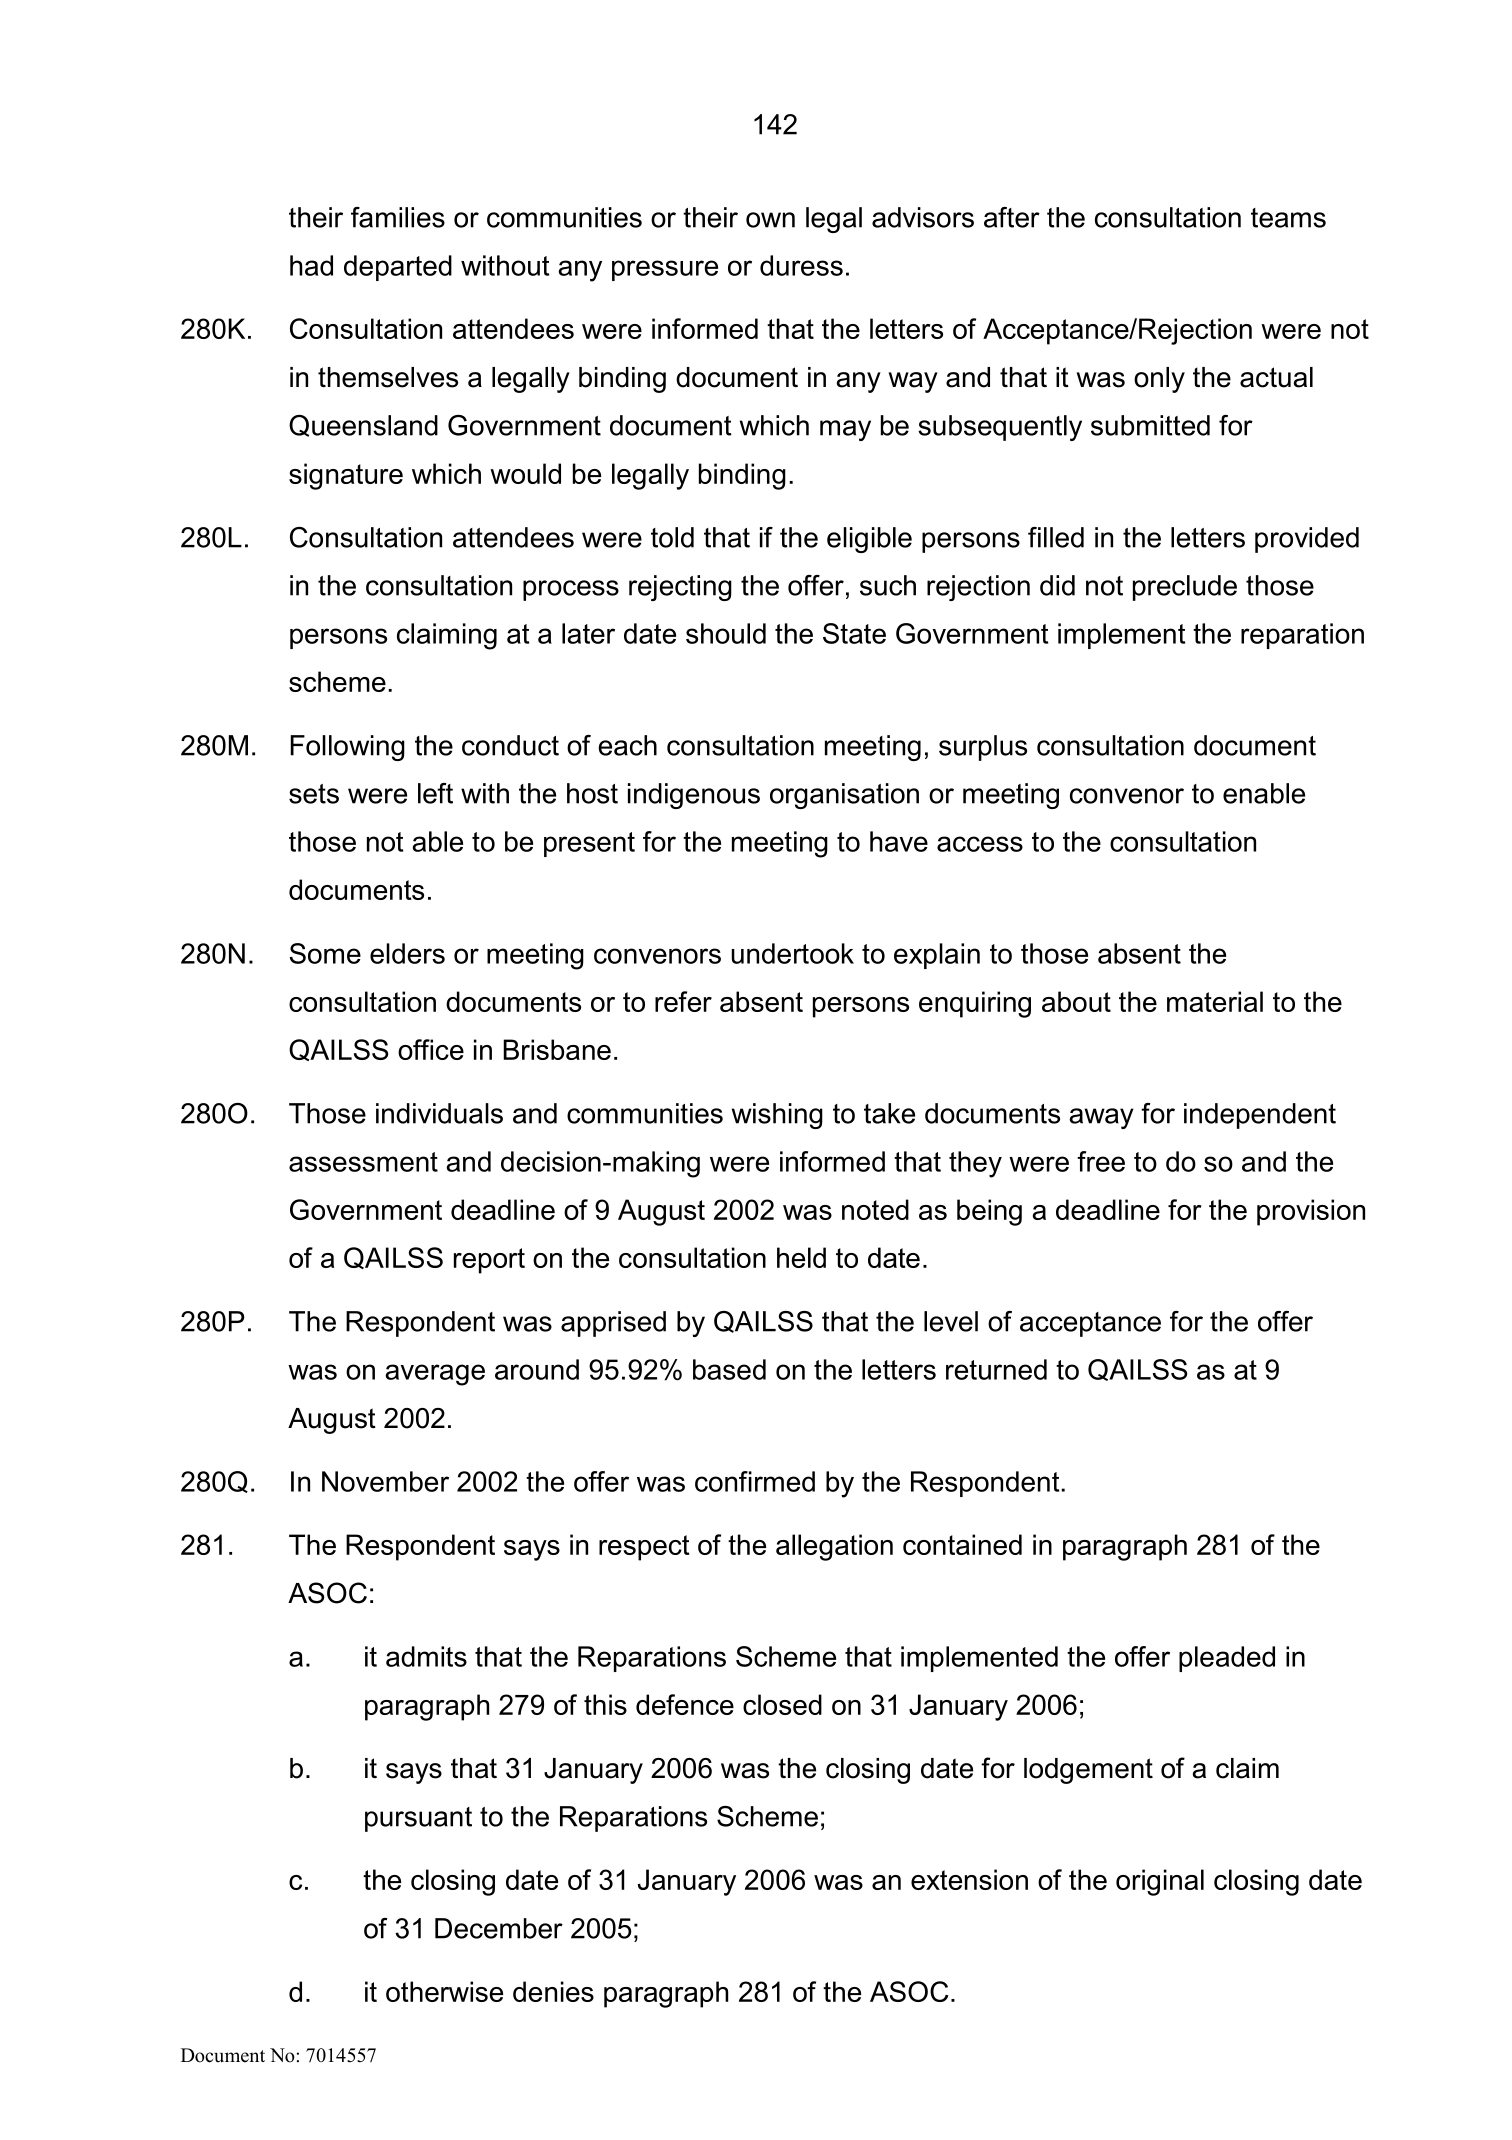  I want to click on State, so click(854, 633).
